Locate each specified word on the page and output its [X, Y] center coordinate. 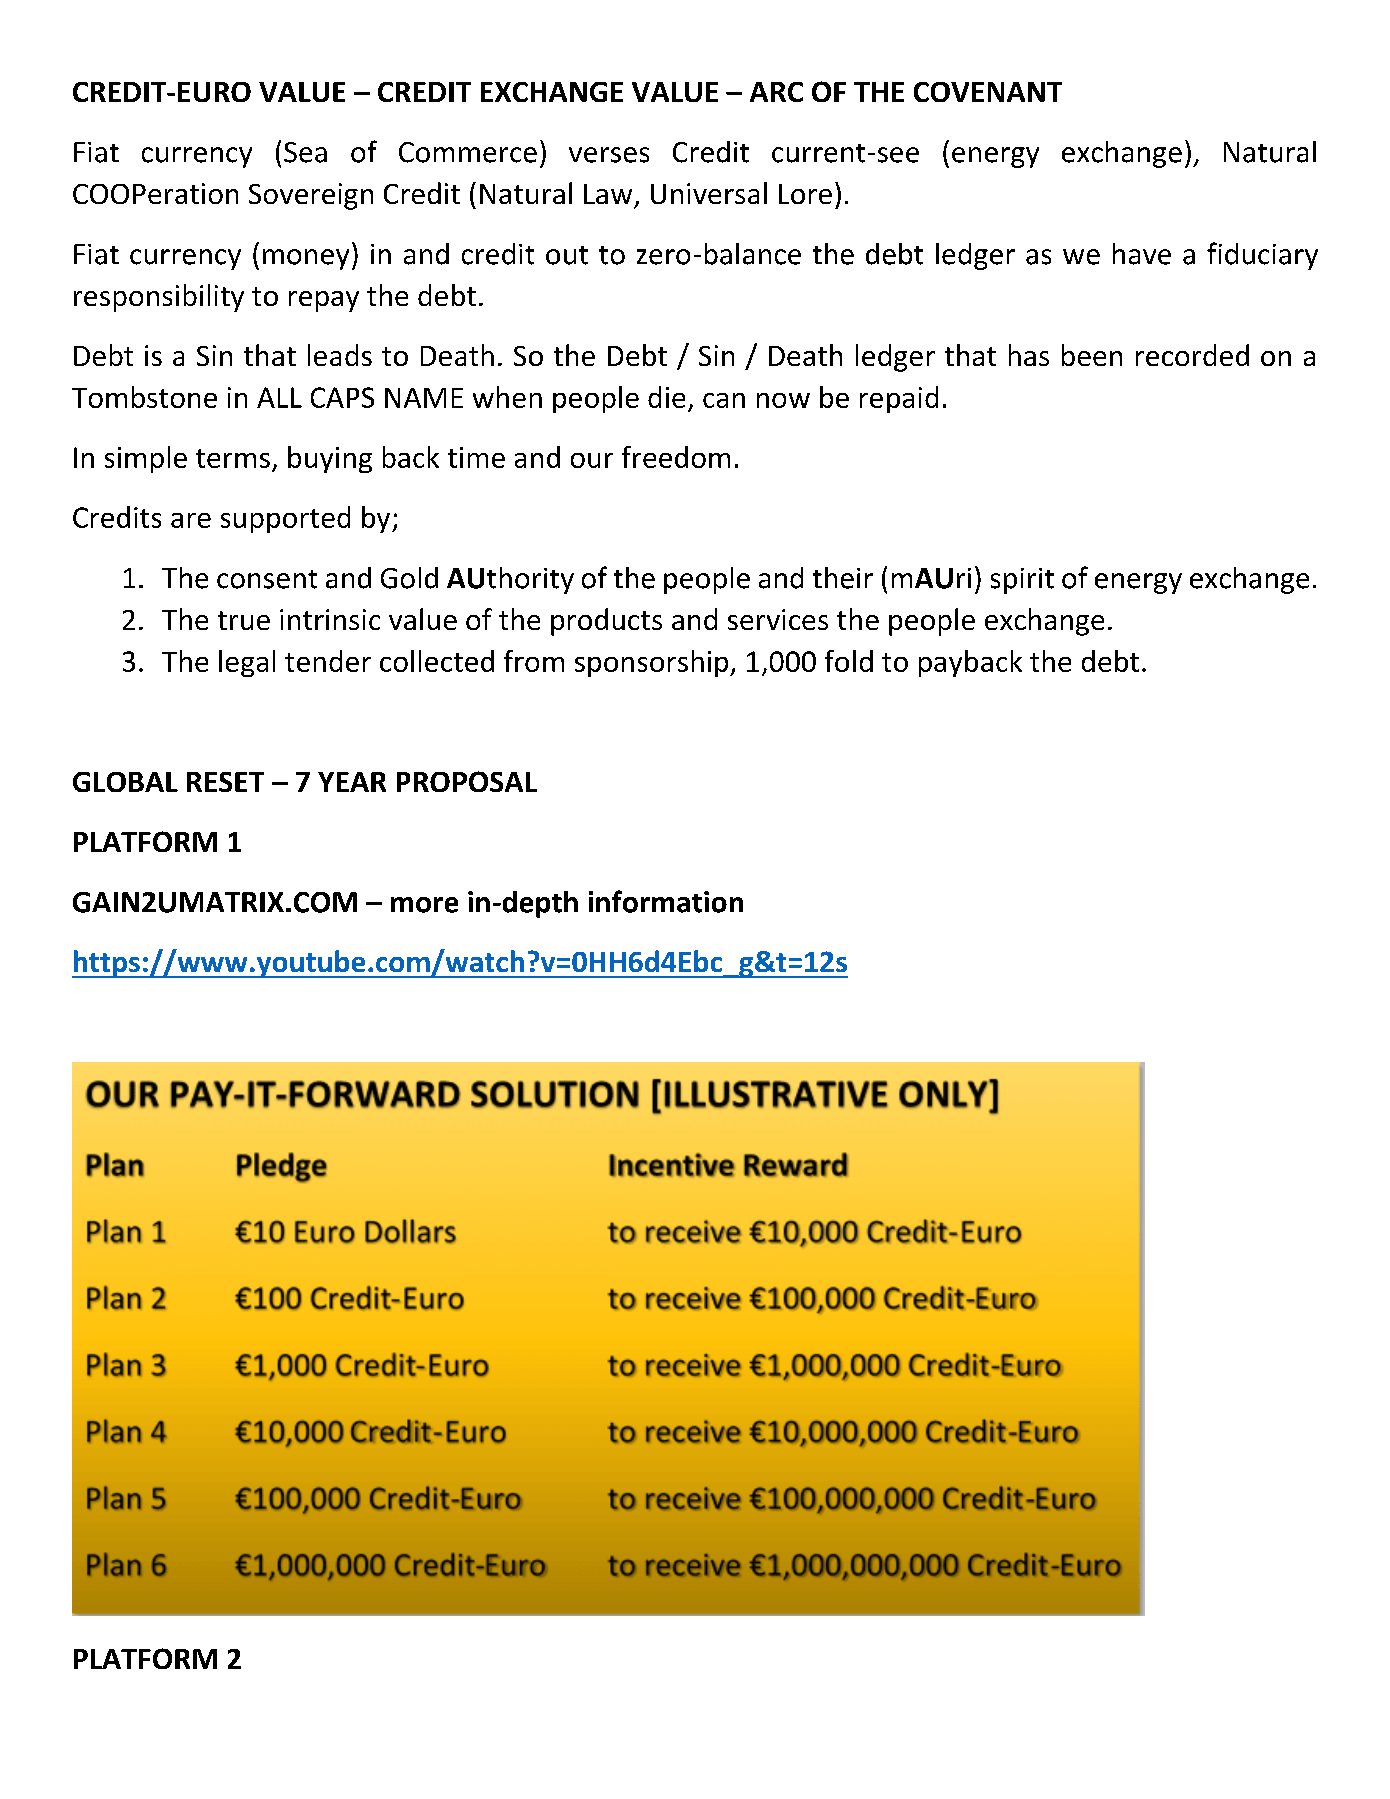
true [244, 620]
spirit [1022, 581]
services [778, 619]
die [666, 397]
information [666, 901]
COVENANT [988, 92]
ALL [279, 397]
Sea [305, 152]
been [1092, 355]
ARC [776, 92]
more [424, 905]
